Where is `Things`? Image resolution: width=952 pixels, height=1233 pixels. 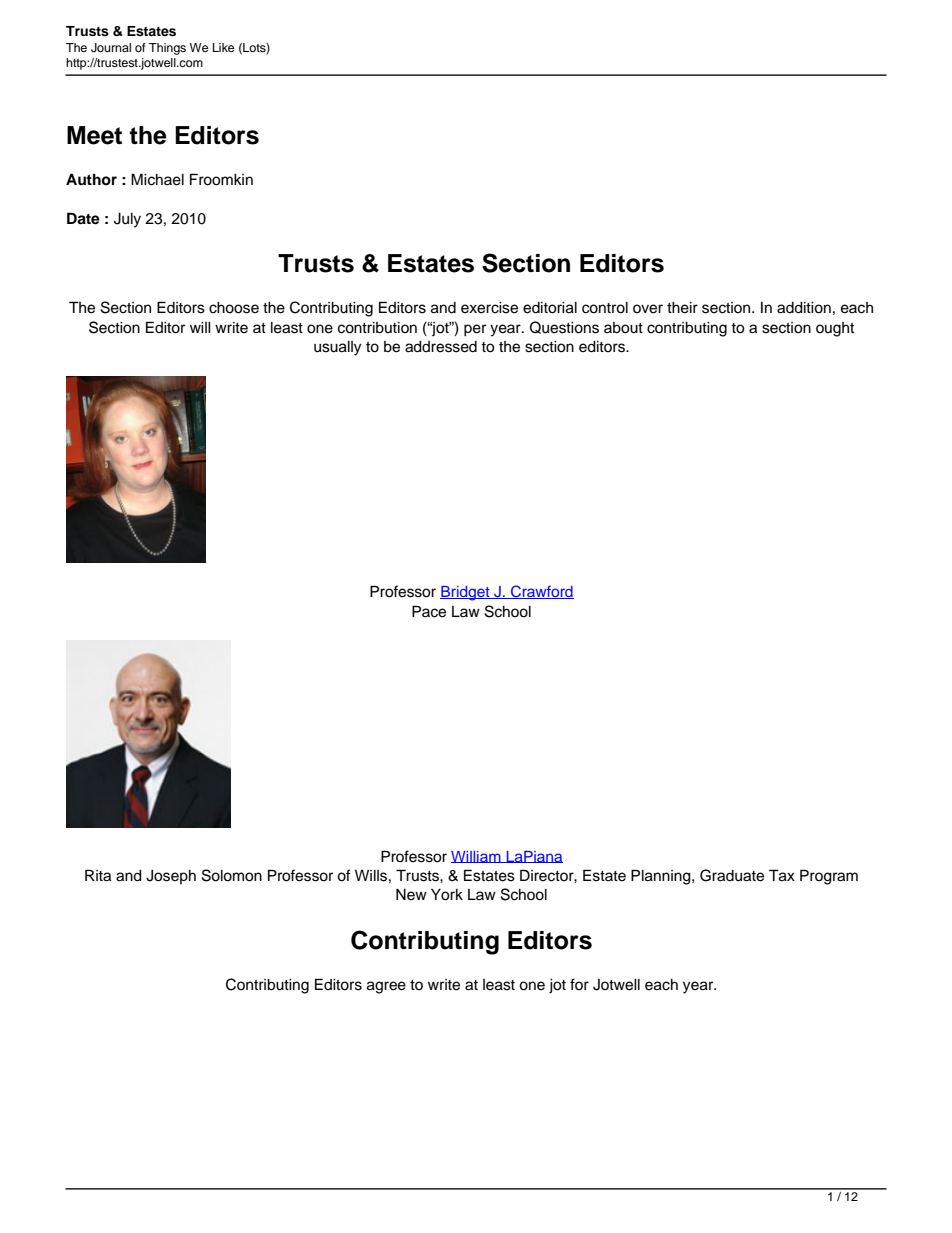
Things is located at coordinates (167, 49).
